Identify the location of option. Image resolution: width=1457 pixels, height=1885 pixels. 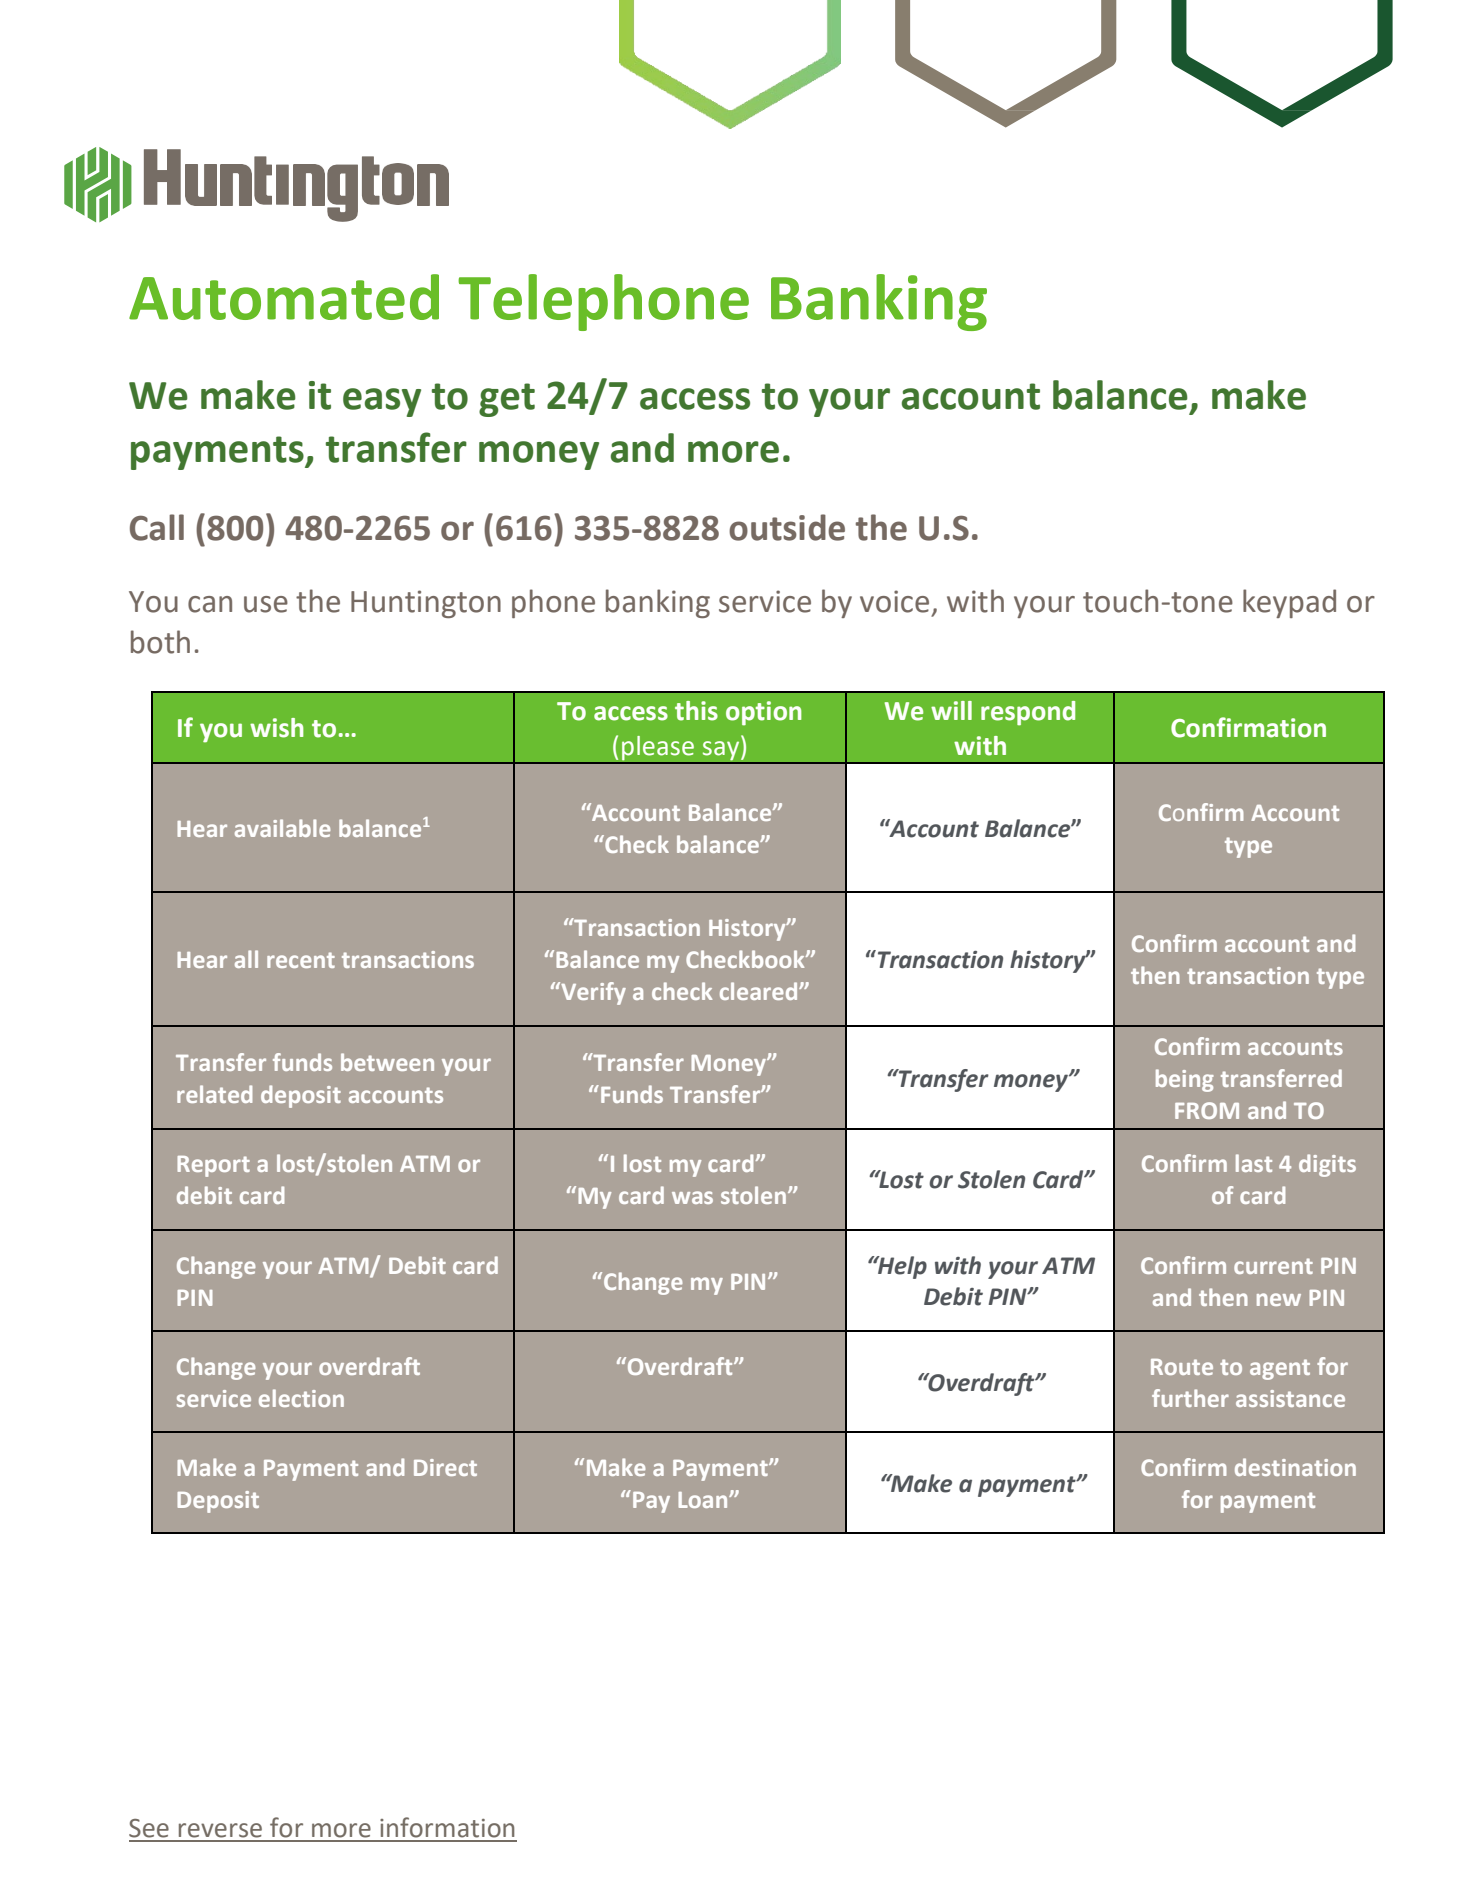
(764, 713).
